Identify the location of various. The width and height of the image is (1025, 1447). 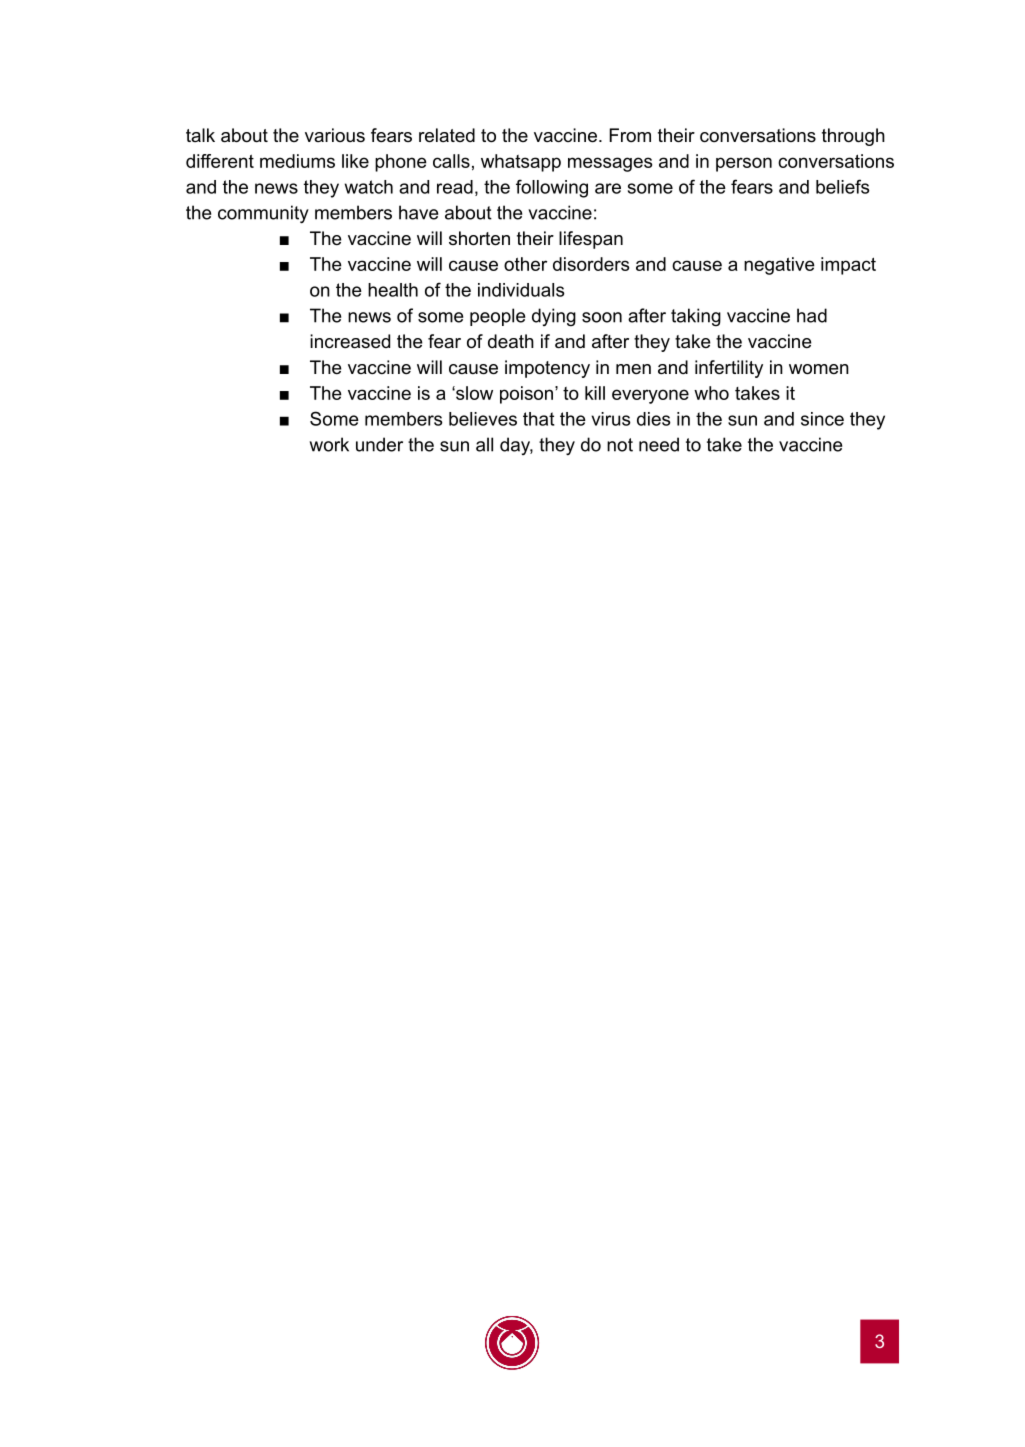
(335, 135).
